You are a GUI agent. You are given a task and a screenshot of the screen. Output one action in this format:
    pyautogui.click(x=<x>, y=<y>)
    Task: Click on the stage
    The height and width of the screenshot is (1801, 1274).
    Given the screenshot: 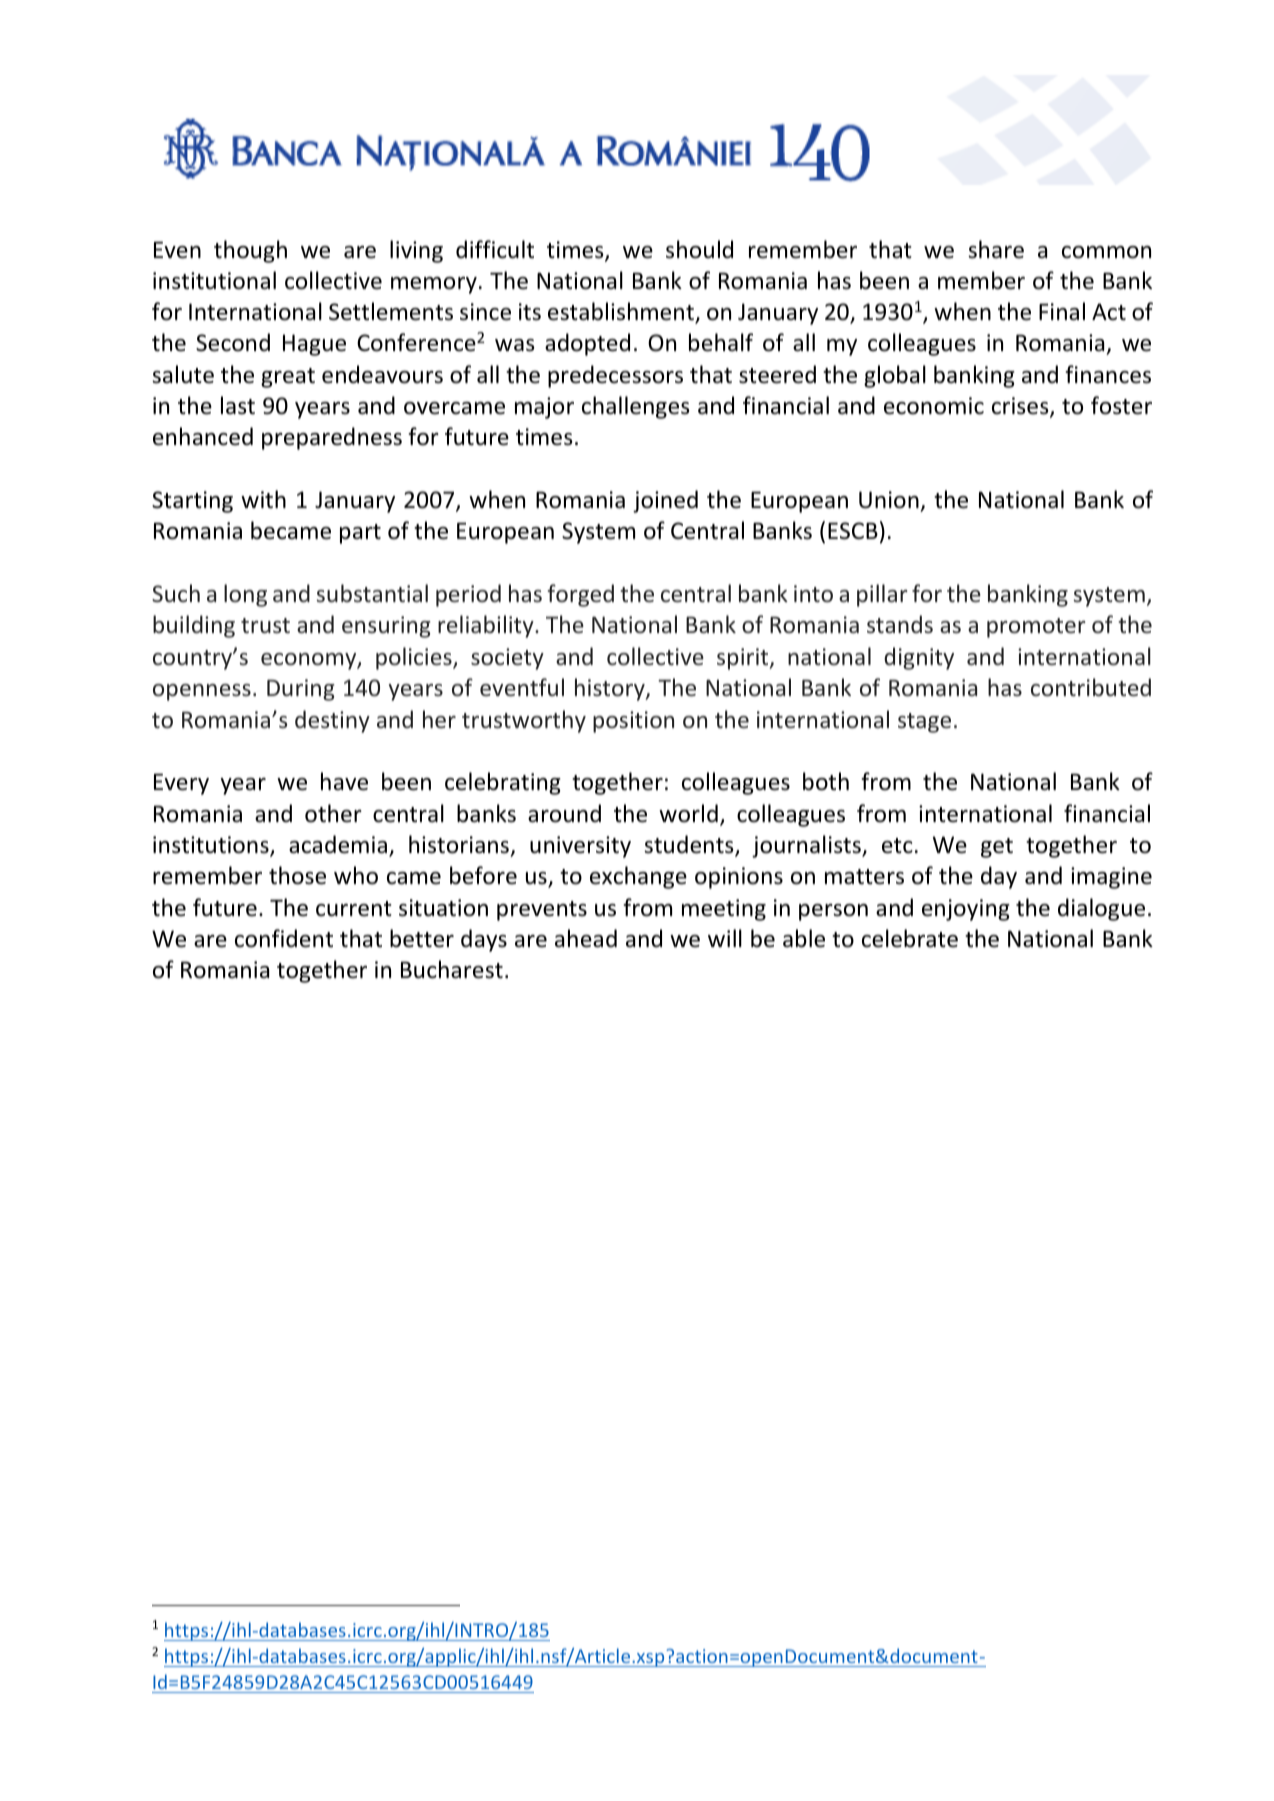 What is the action you would take?
    pyautogui.click(x=924, y=723)
